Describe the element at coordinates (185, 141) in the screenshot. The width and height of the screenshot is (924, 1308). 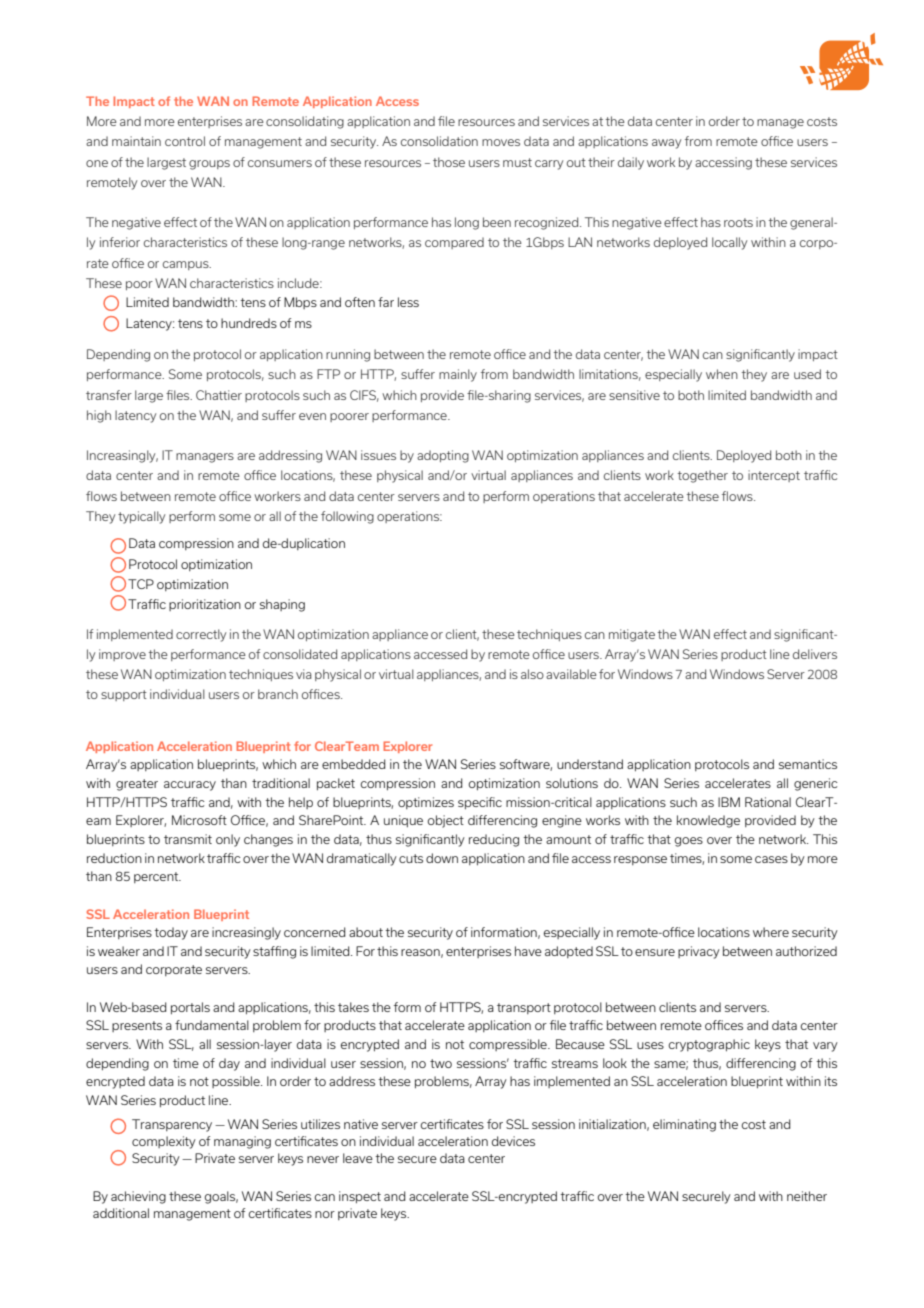
I see `control` at that location.
